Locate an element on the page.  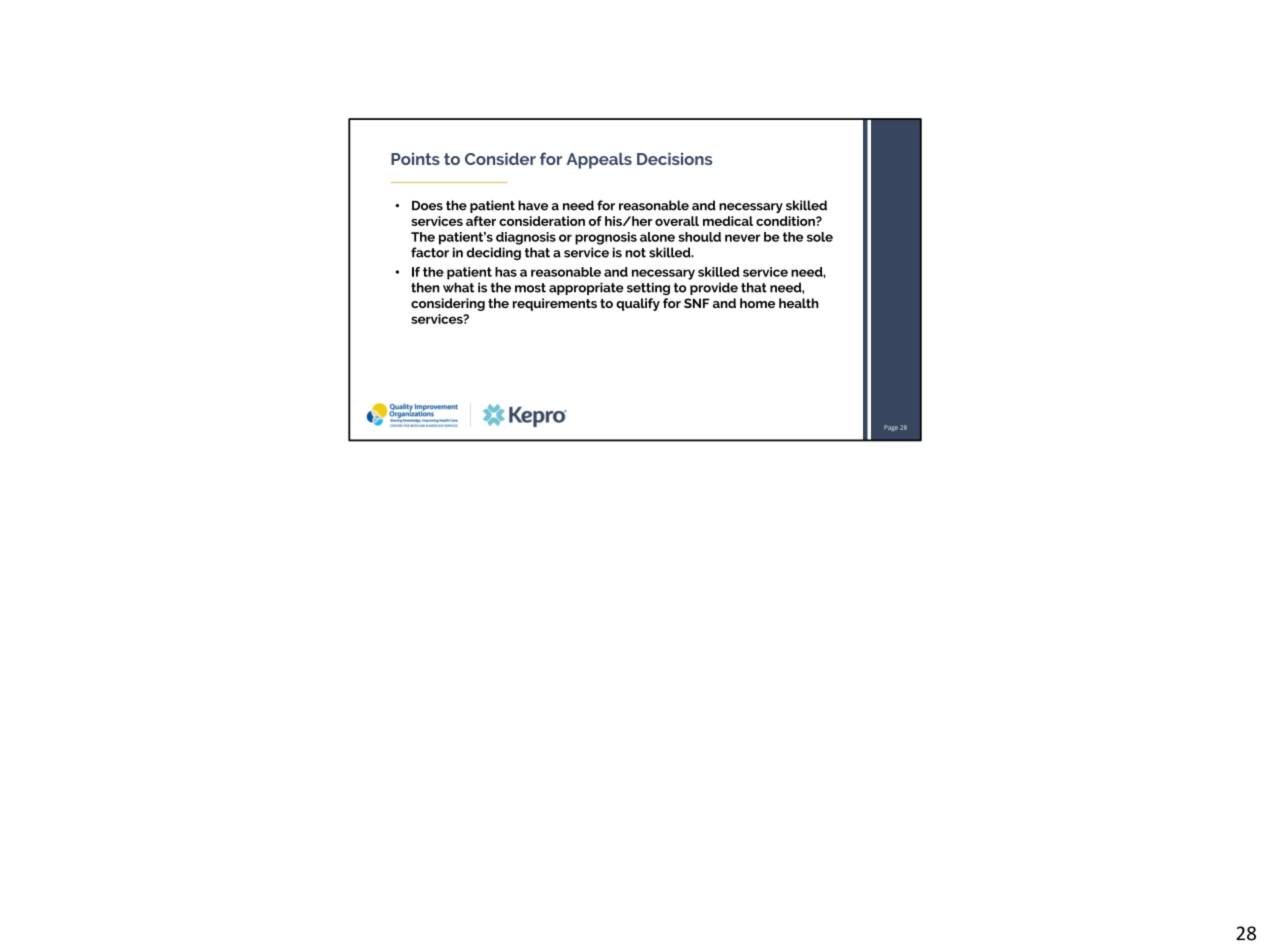
health is located at coordinates (799, 303).
